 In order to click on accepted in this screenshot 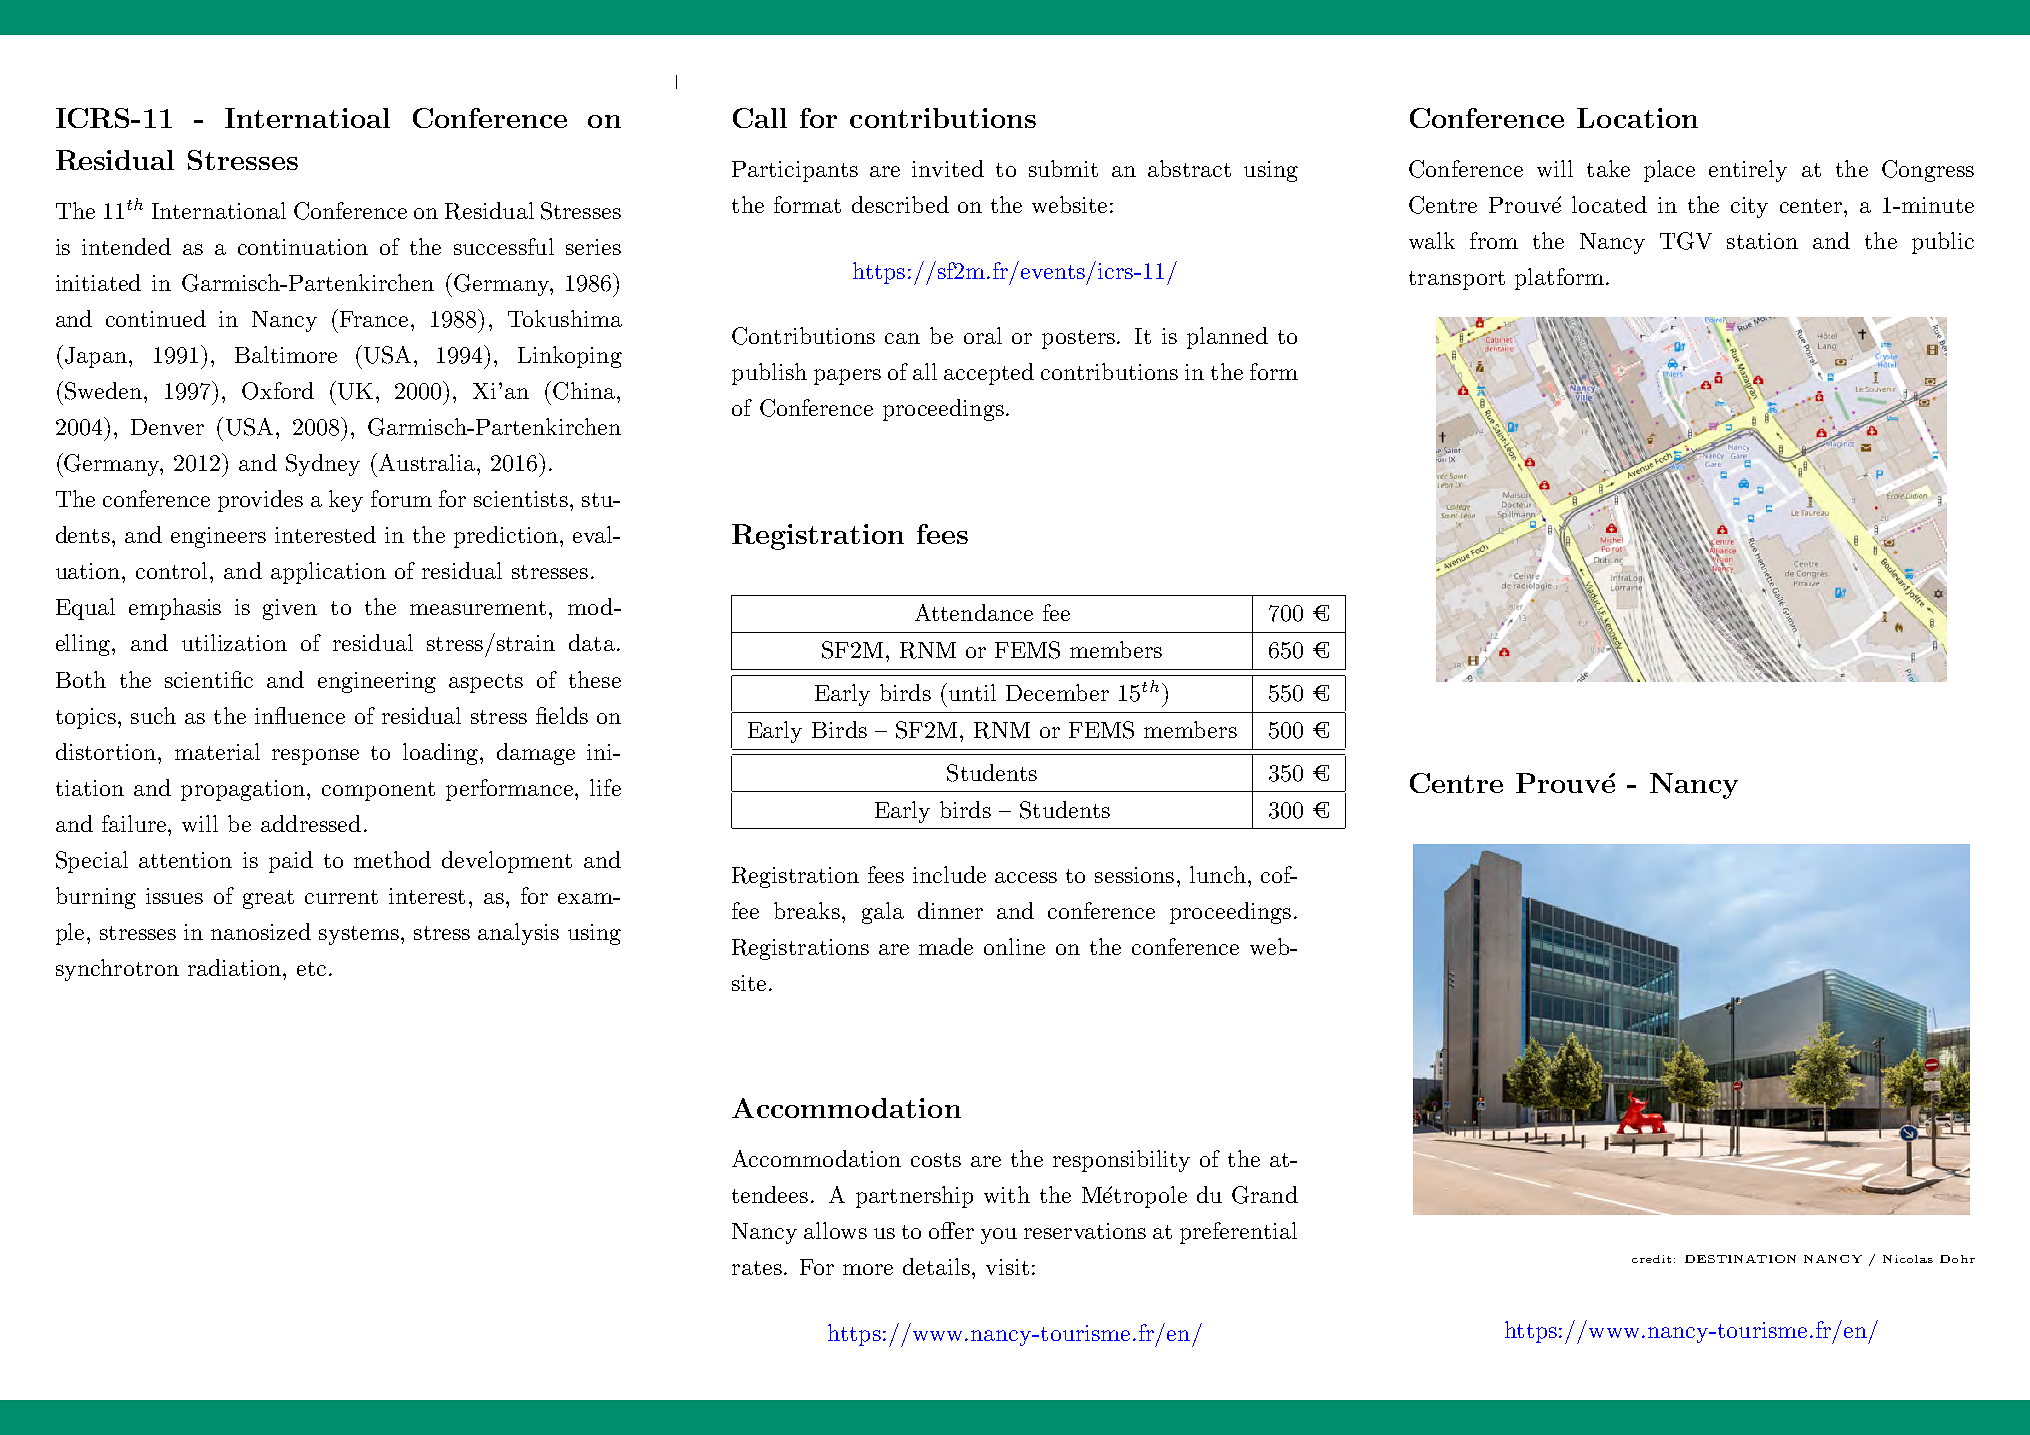, I will do `click(989, 374)`.
